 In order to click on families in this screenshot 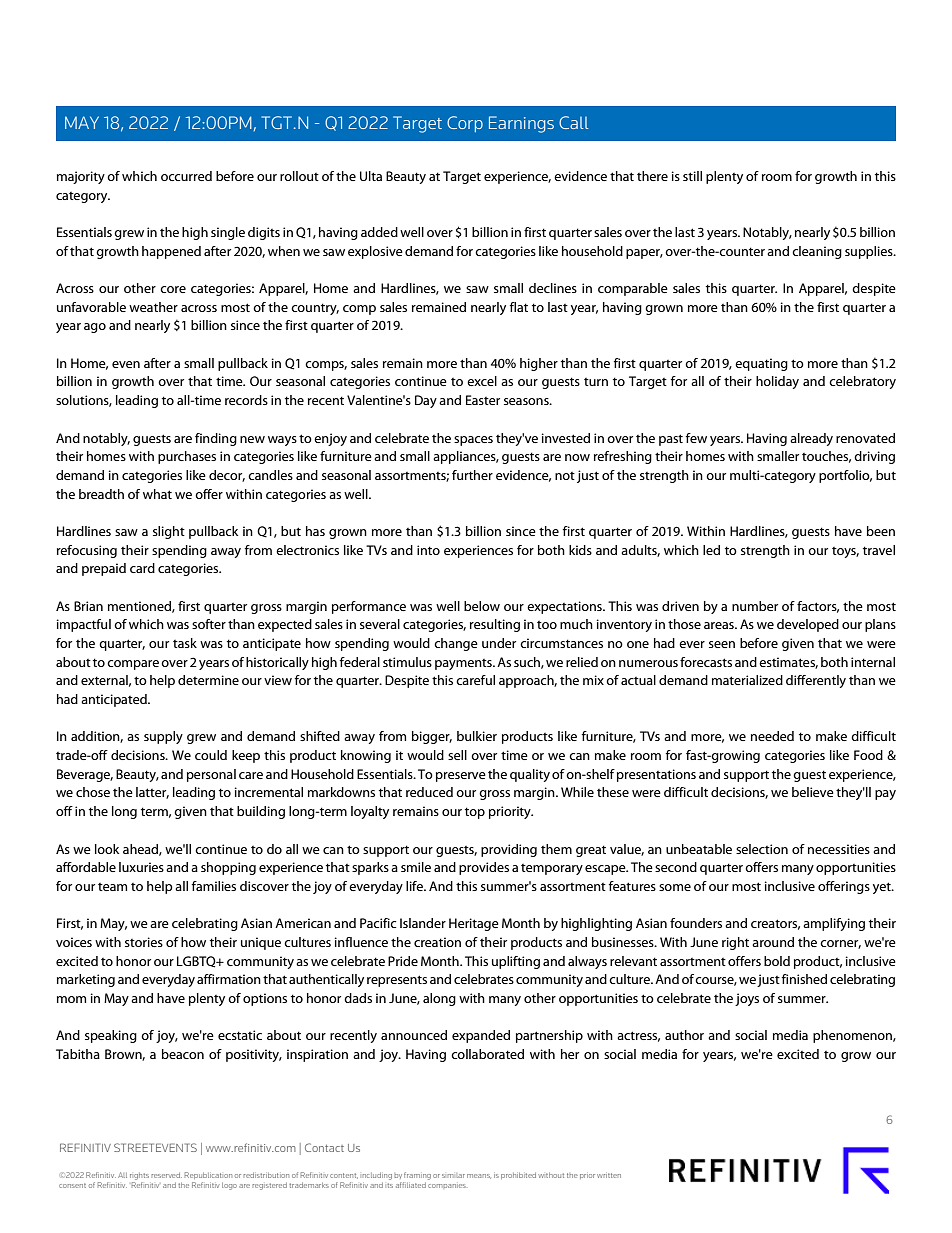, I will do `click(214, 886)`.
